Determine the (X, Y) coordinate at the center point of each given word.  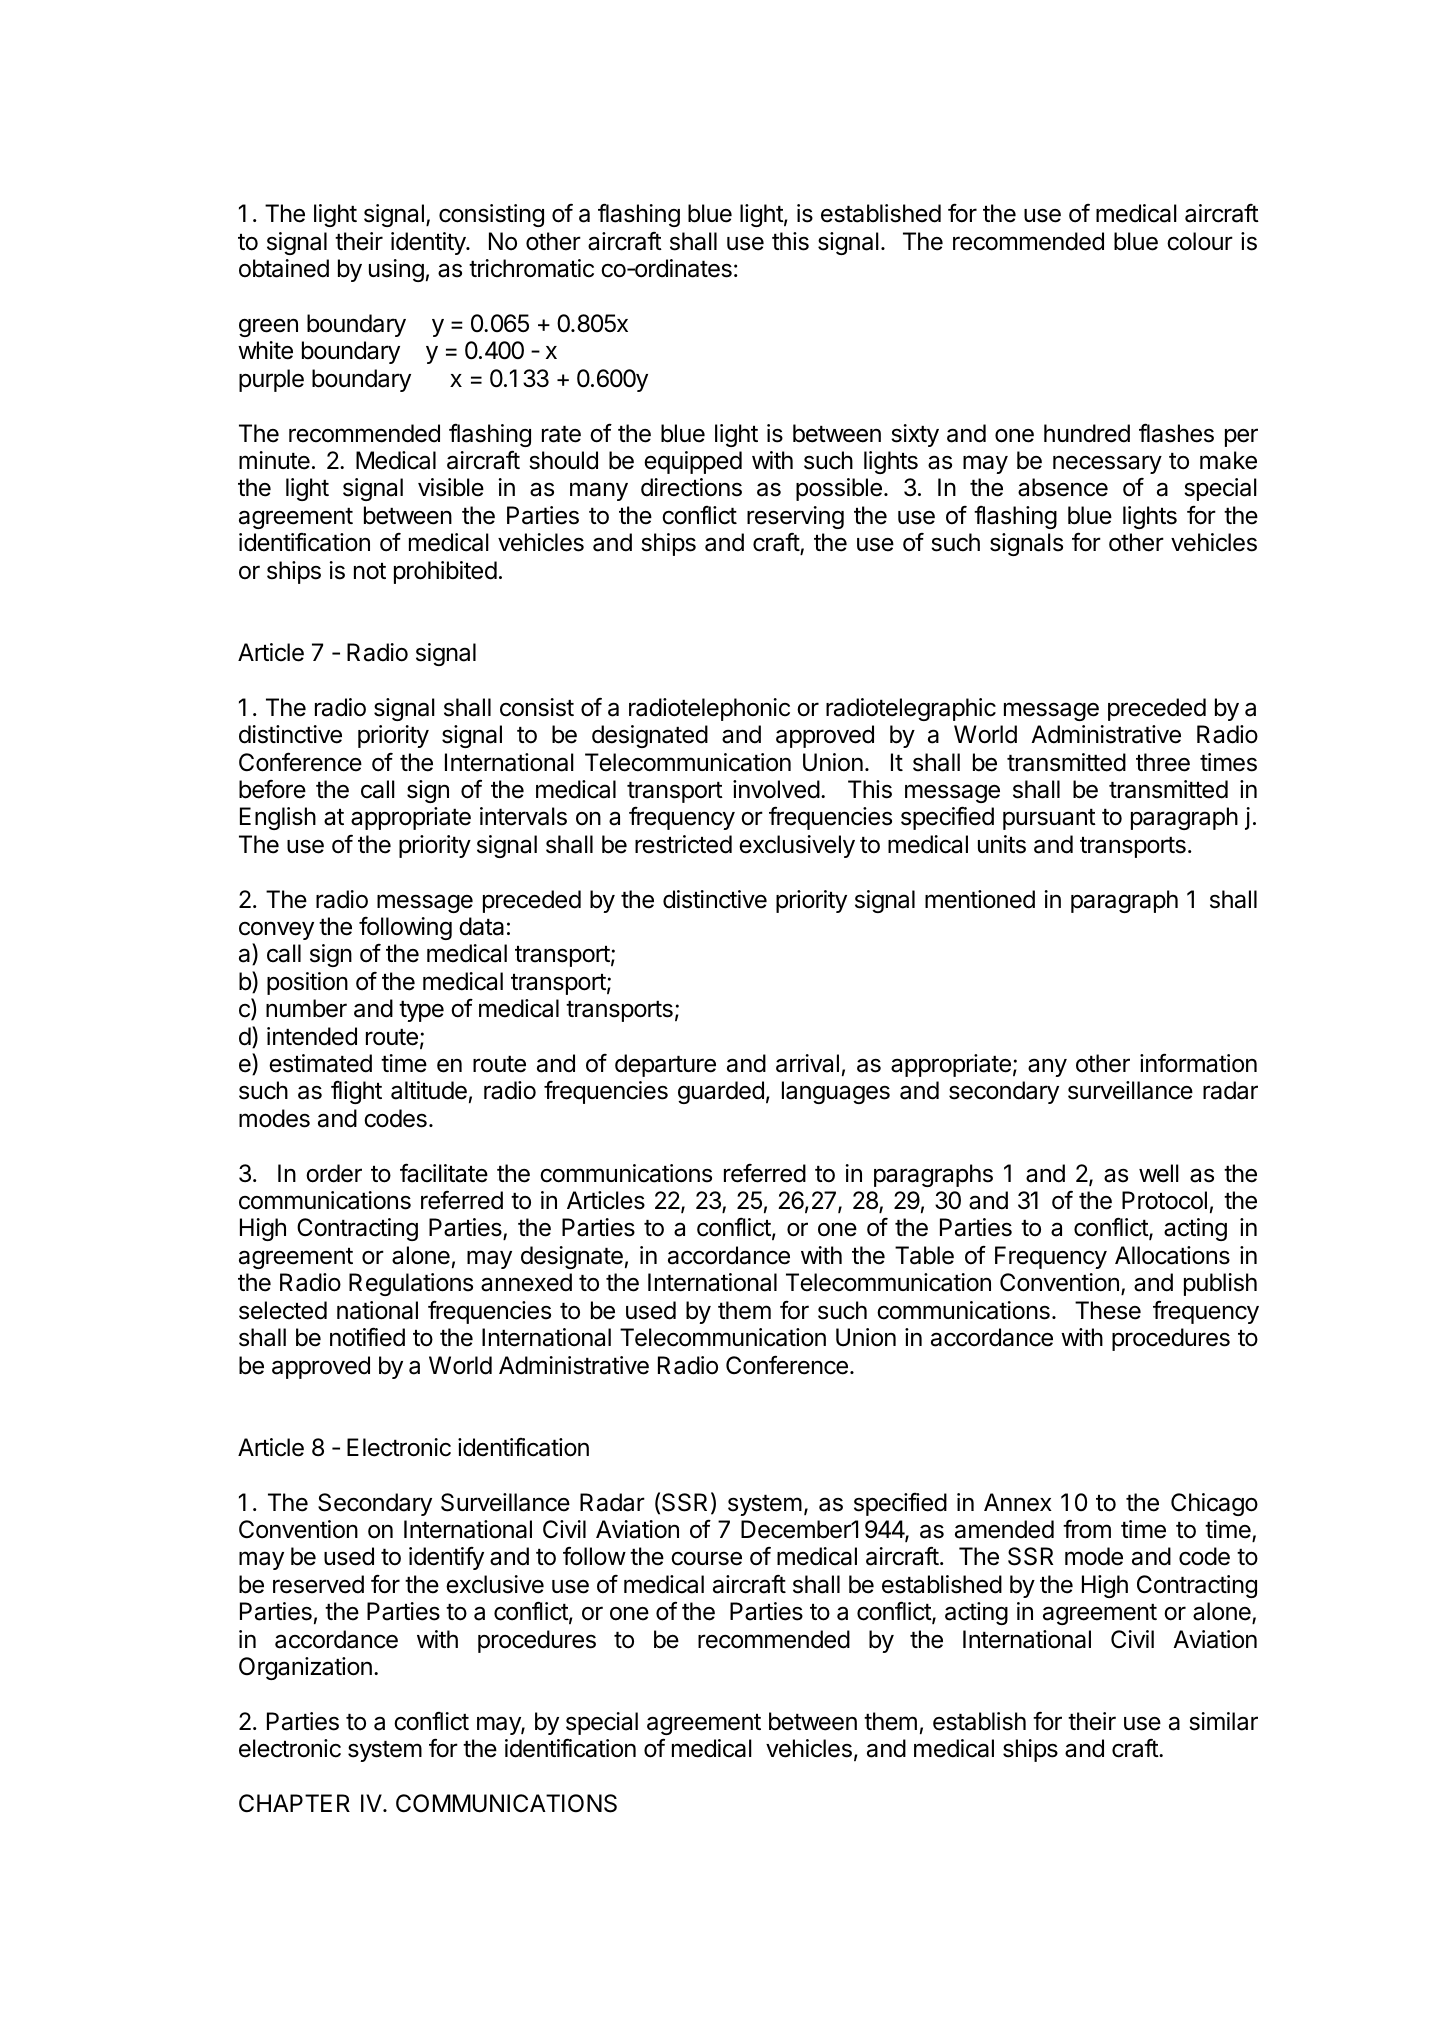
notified (367, 1337)
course (706, 1558)
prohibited (445, 572)
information (1198, 1063)
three (1163, 762)
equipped (693, 462)
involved (776, 789)
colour (1200, 241)
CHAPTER (294, 1803)
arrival (807, 1063)
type (421, 1011)
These (1108, 1310)
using (396, 270)
